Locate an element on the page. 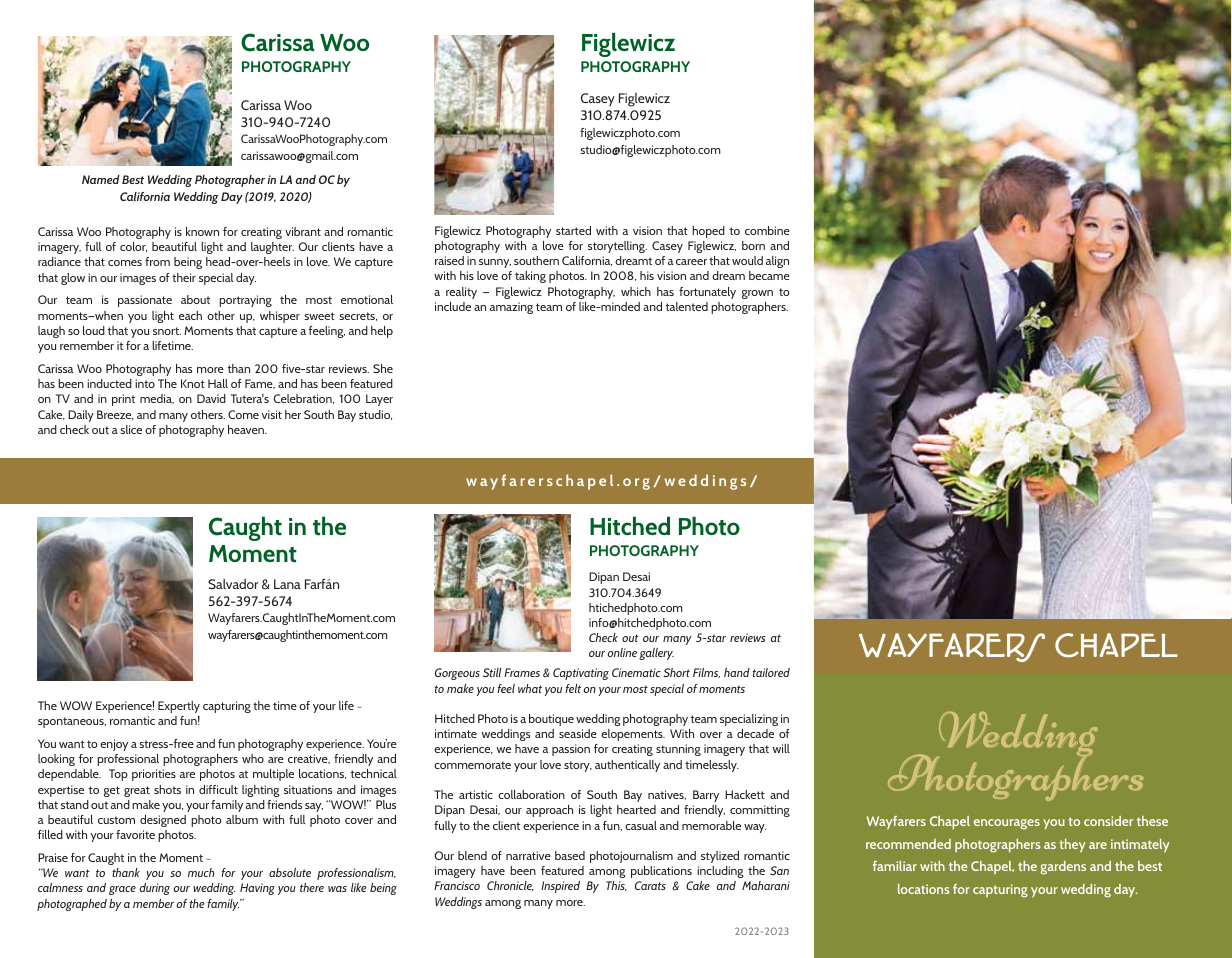 This page has width=1232, height=958. amazing is located at coordinates (511, 308).
